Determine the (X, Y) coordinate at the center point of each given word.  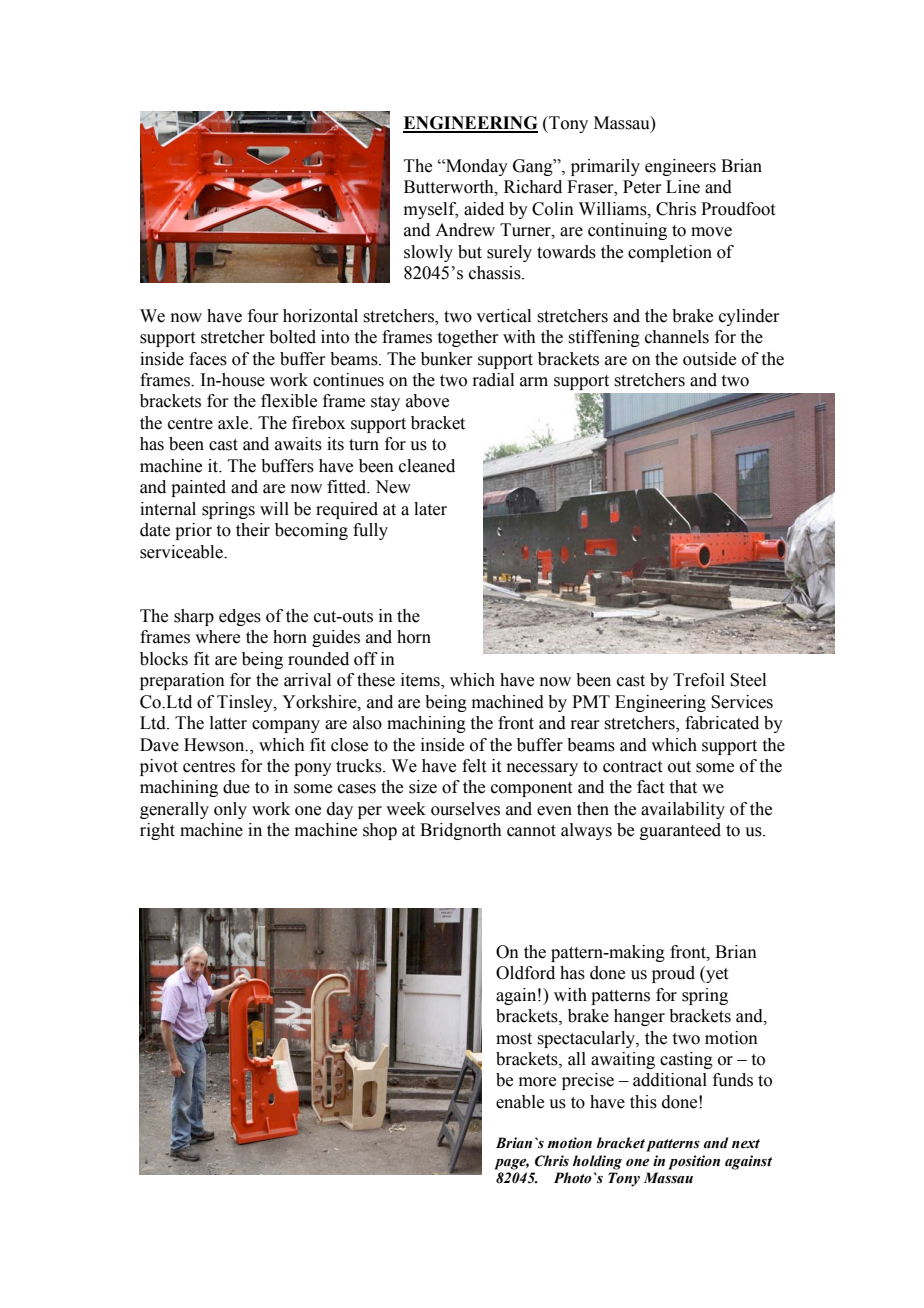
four (263, 316)
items (421, 681)
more (537, 1082)
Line (683, 187)
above (427, 401)
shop (380, 831)
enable (520, 1102)
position (694, 1162)
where (217, 637)
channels (677, 337)
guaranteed (680, 831)
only (230, 810)
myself (431, 210)
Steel (748, 680)
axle (234, 423)
